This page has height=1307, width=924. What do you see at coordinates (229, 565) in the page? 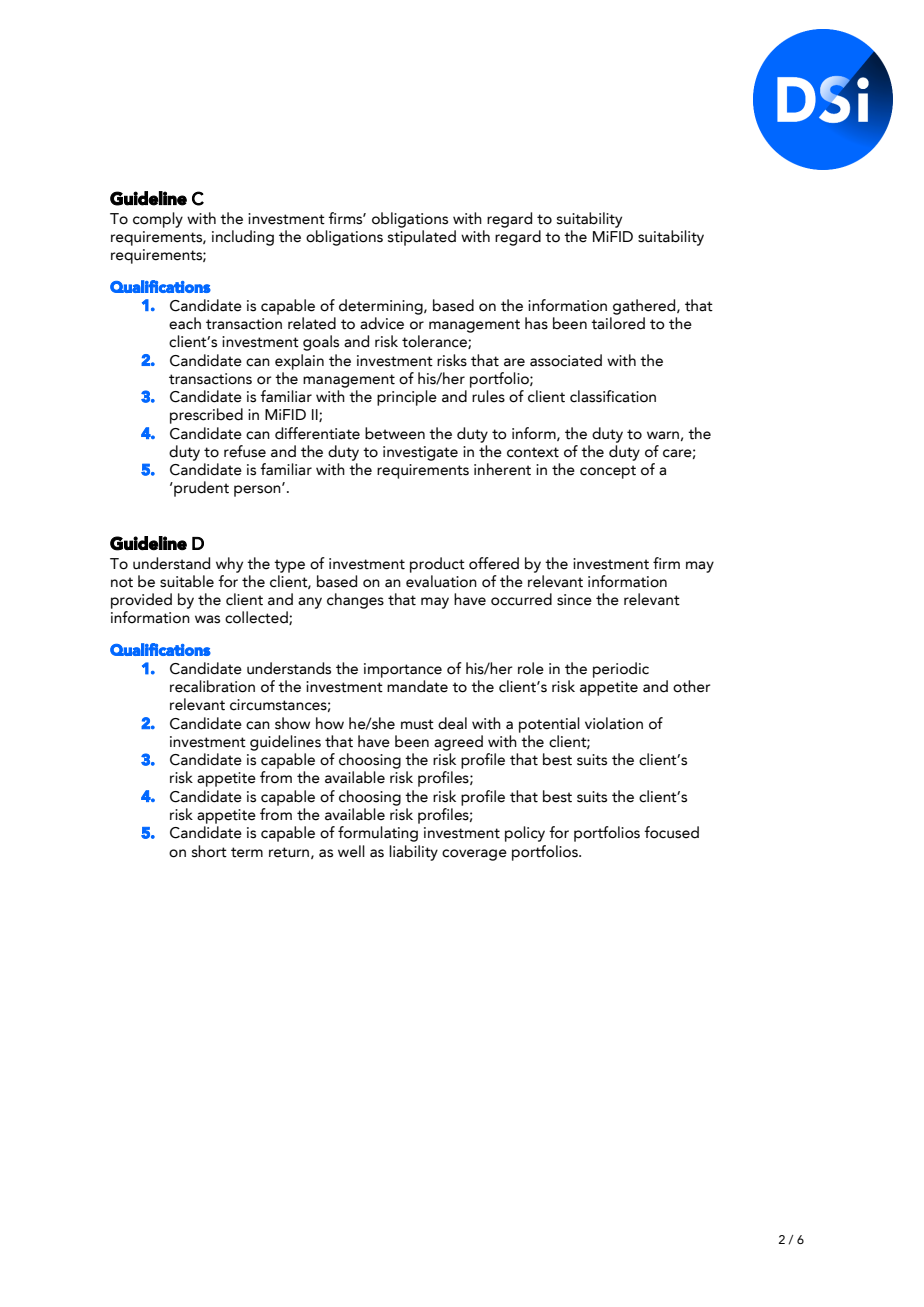
I see `why` at bounding box center [229, 565].
